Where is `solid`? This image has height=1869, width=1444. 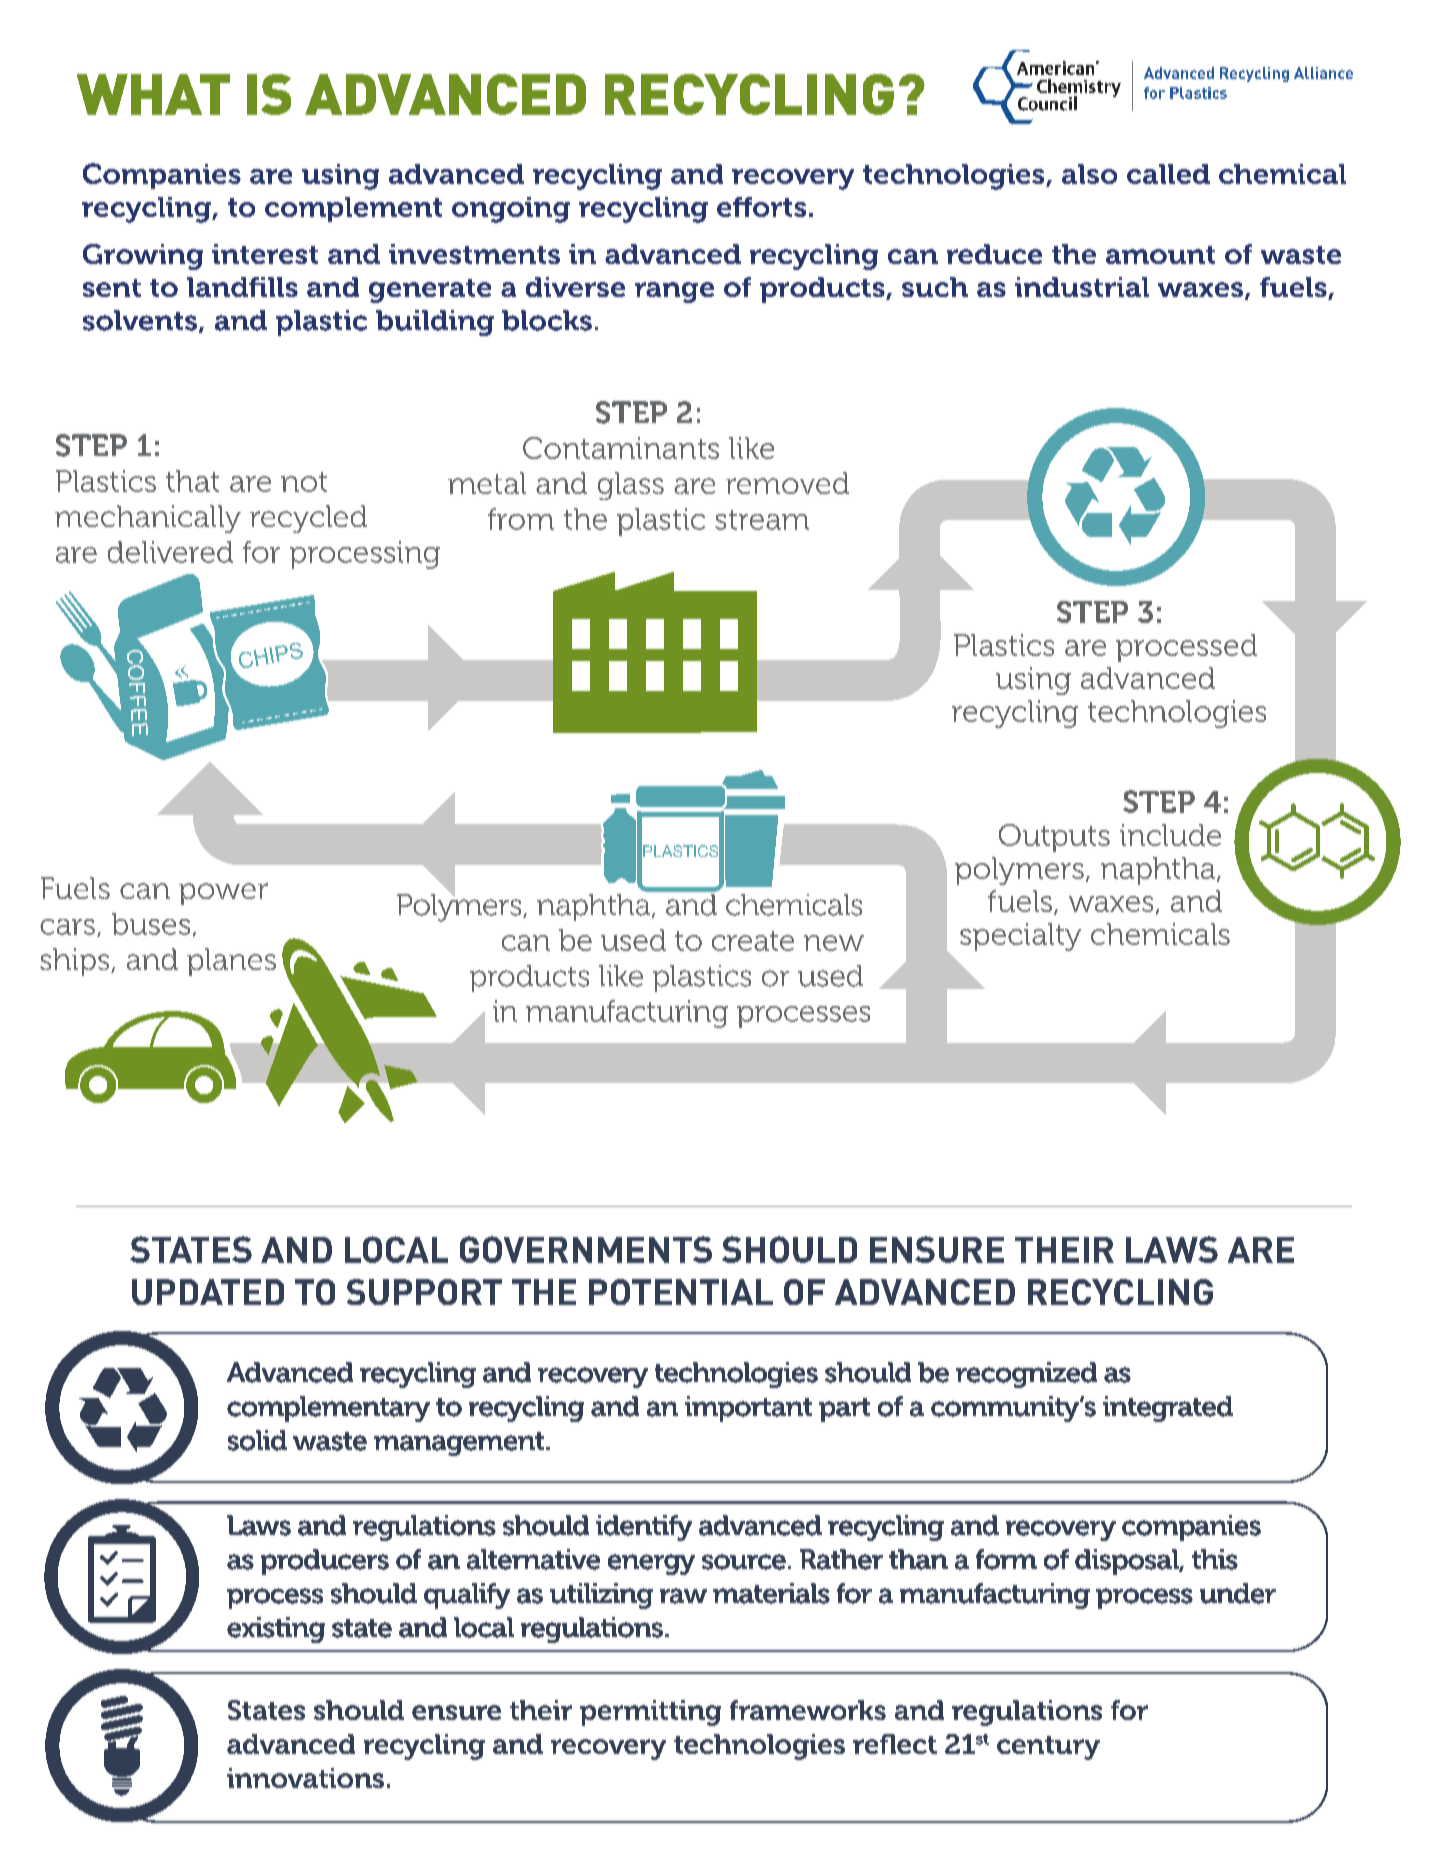 solid is located at coordinates (257, 1440).
